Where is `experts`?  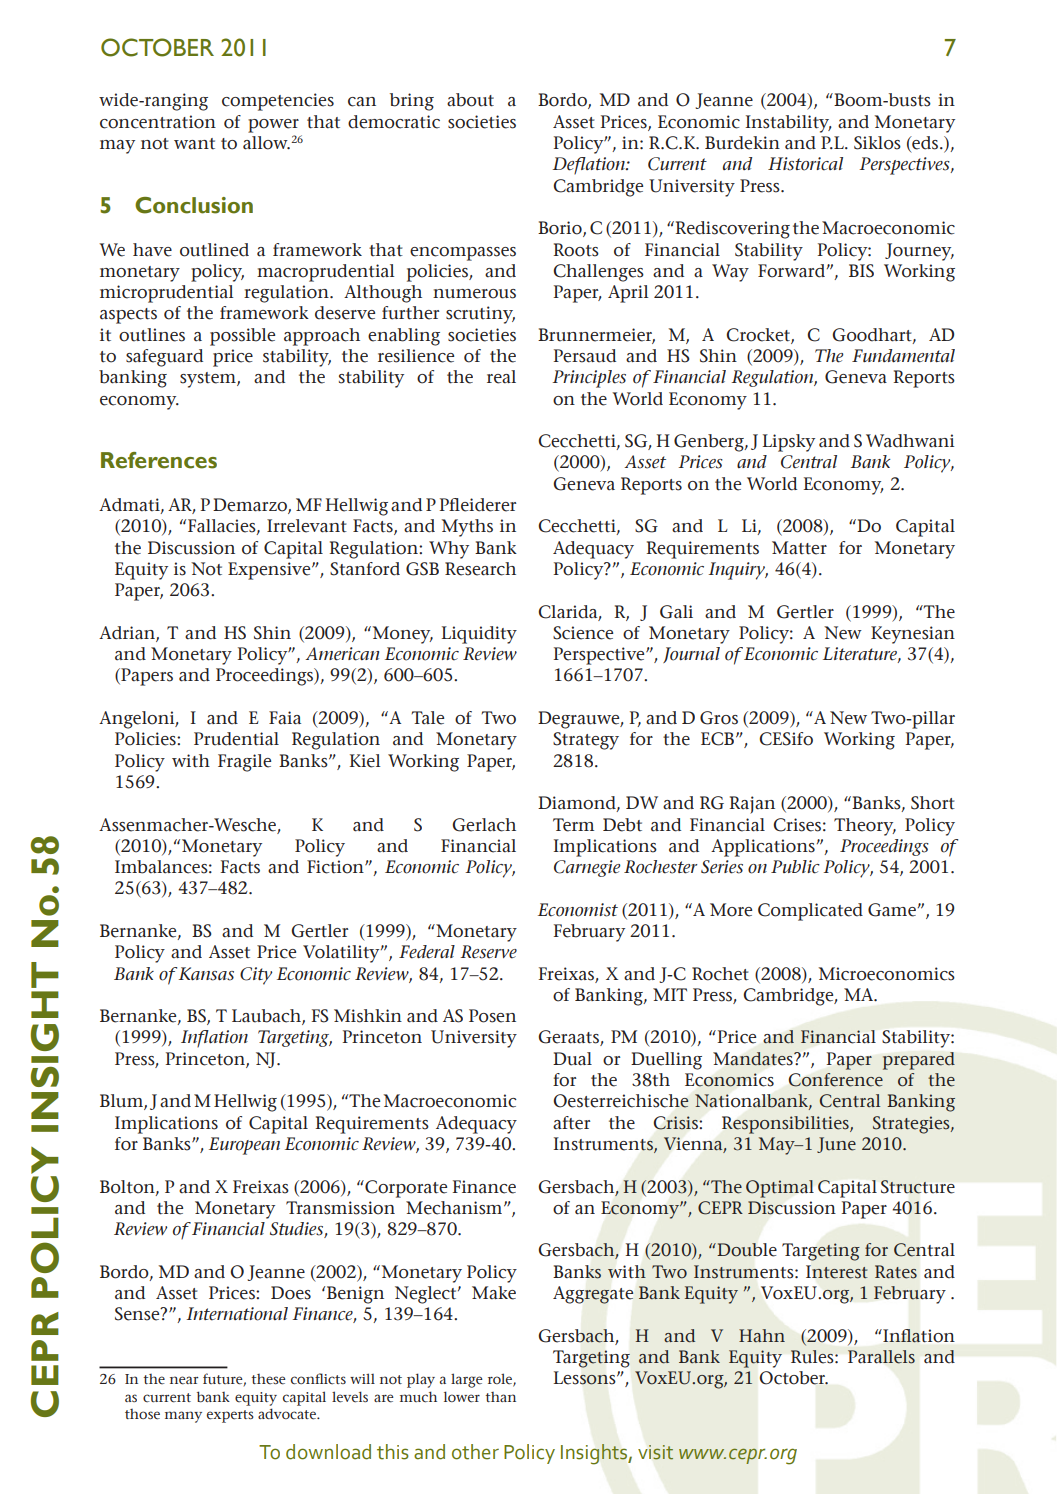
experts is located at coordinates (230, 1416).
